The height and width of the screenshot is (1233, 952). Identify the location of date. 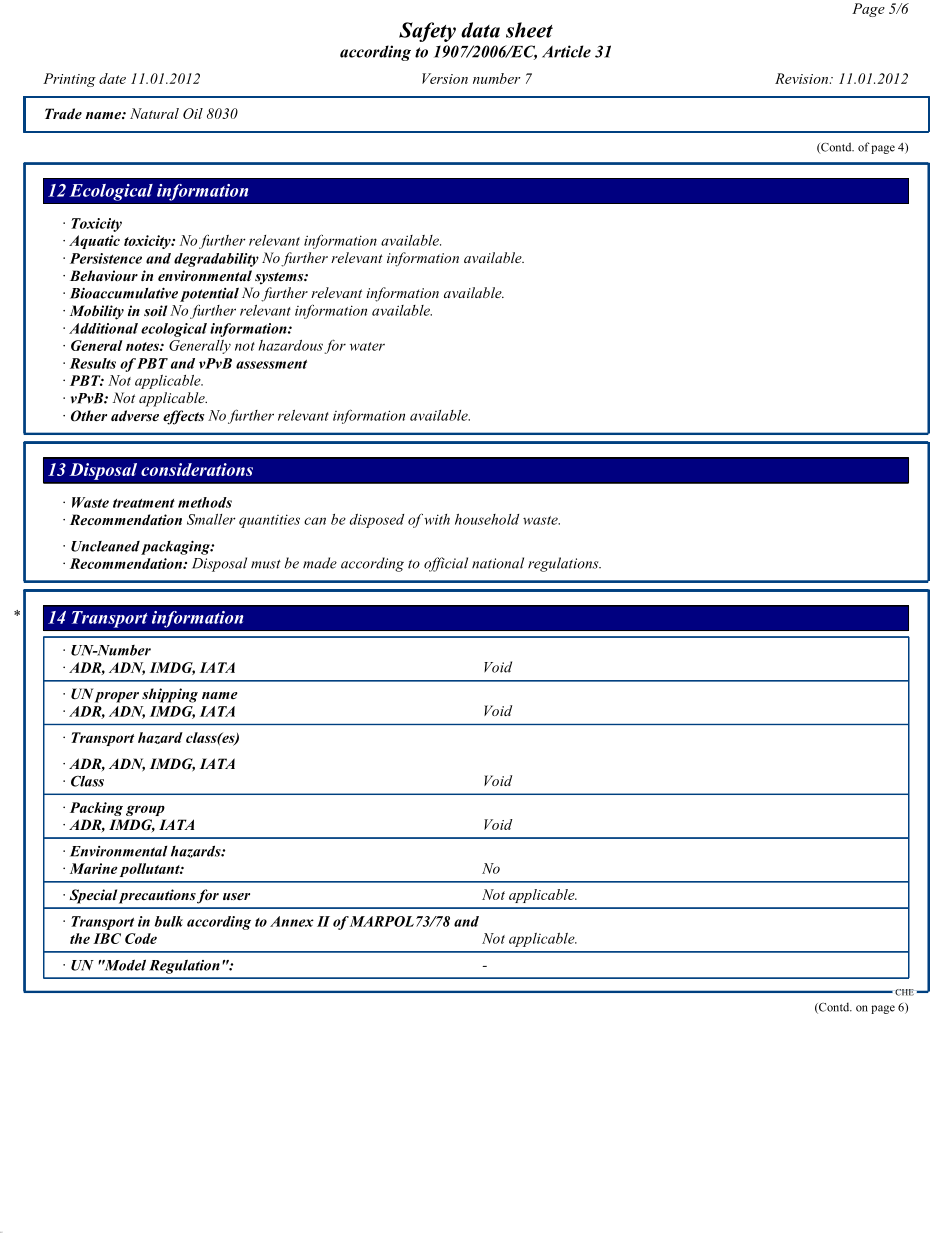
(112, 78).
